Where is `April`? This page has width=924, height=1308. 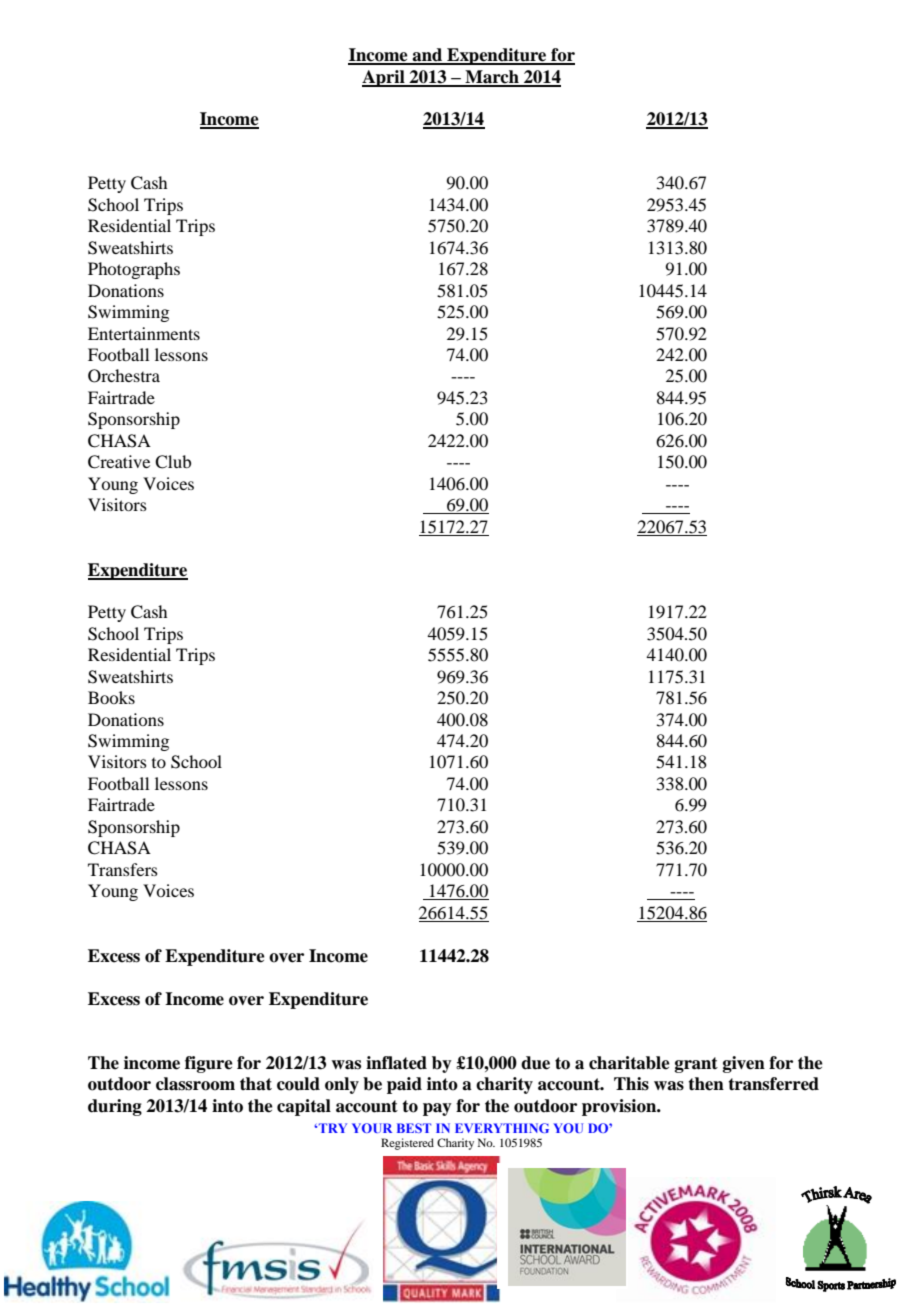 April is located at coordinates (384, 78).
